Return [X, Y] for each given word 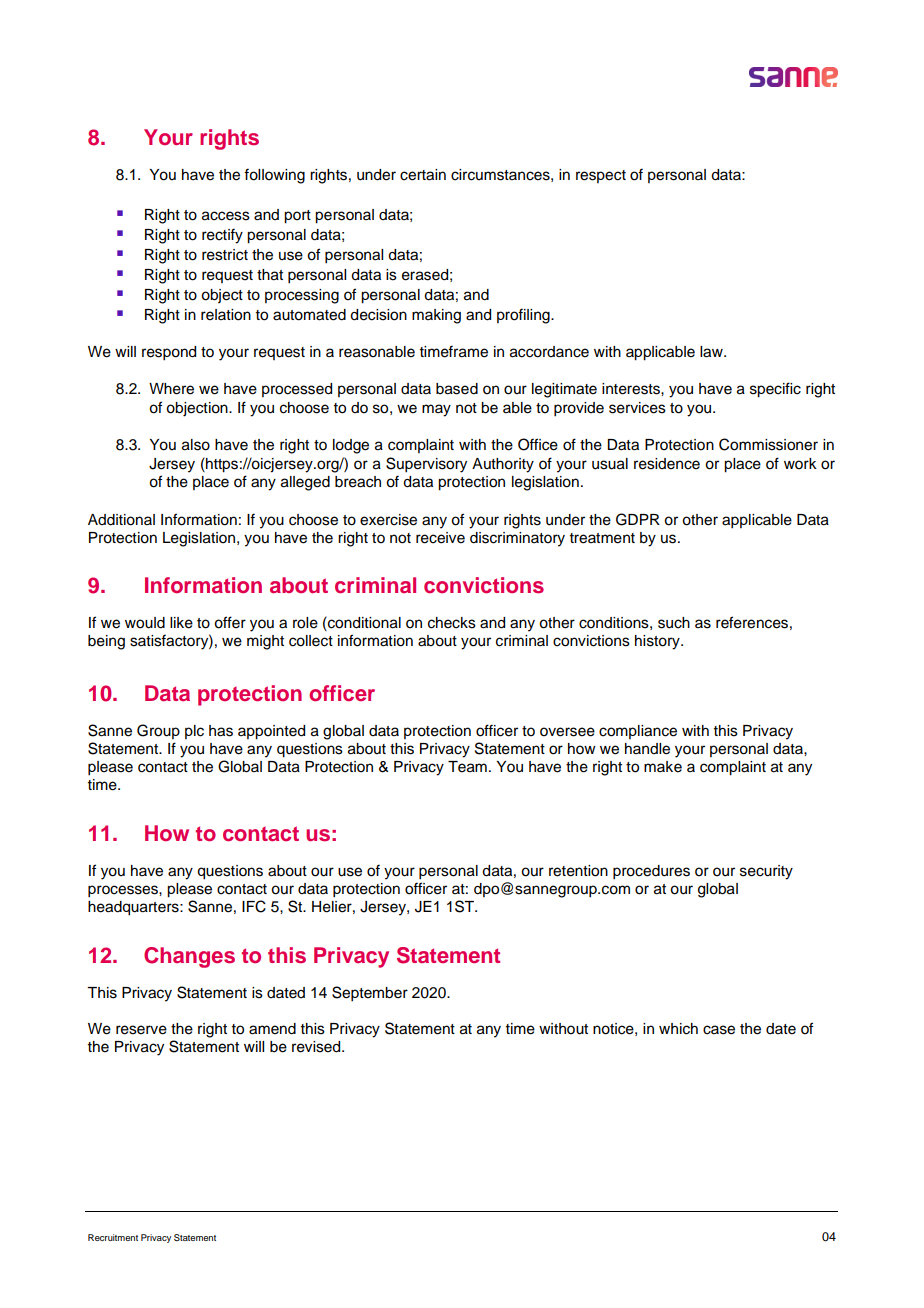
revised [317, 1047]
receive [440, 538]
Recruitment [113, 1237]
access [226, 216]
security [766, 872]
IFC [254, 906]
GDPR [638, 519]
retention [578, 871]
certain [423, 175]
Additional [121, 520]
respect [601, 176]
